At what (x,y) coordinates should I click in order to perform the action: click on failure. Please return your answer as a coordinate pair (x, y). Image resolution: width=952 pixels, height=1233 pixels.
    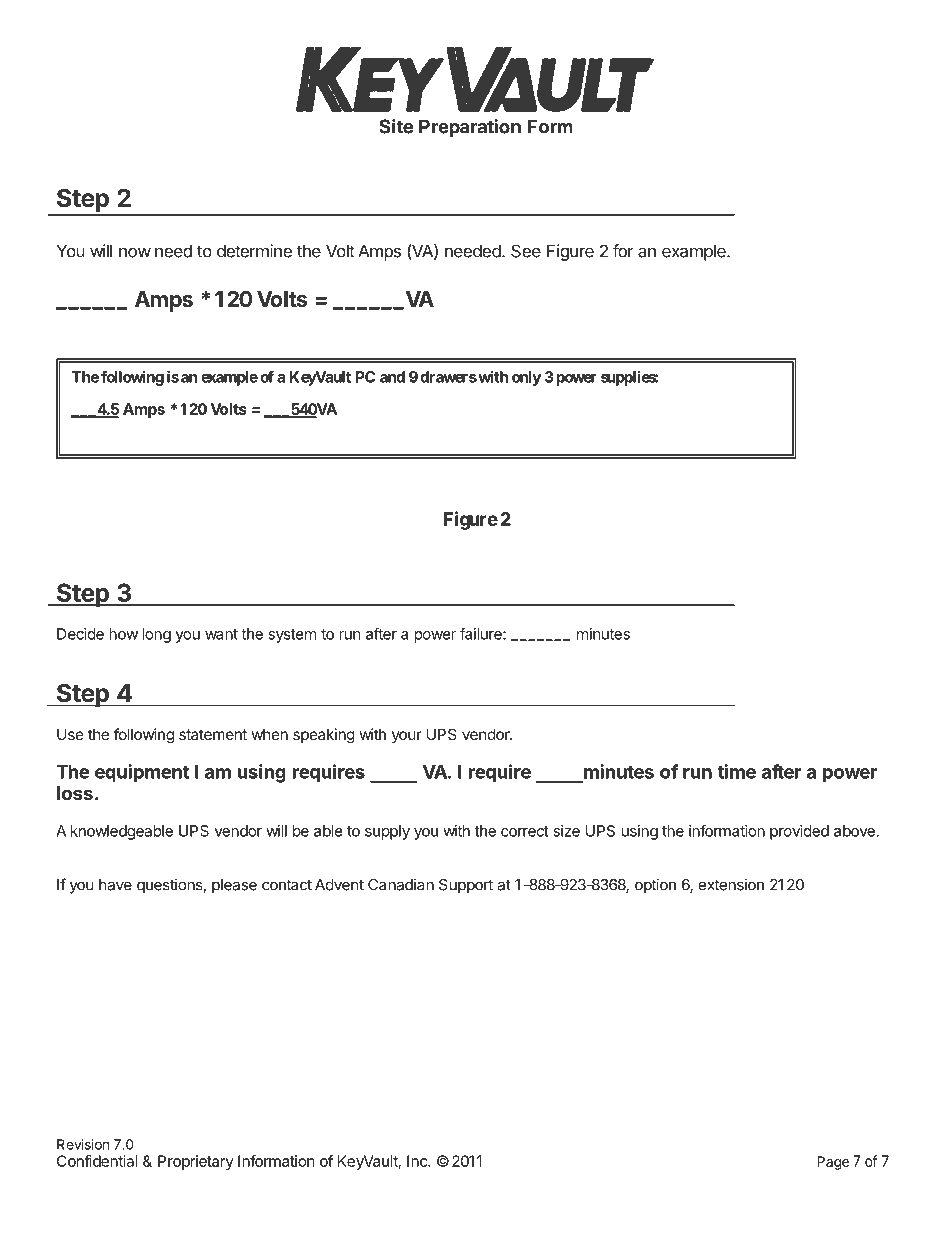
    Looking at the image, I should click on (482, 633).
